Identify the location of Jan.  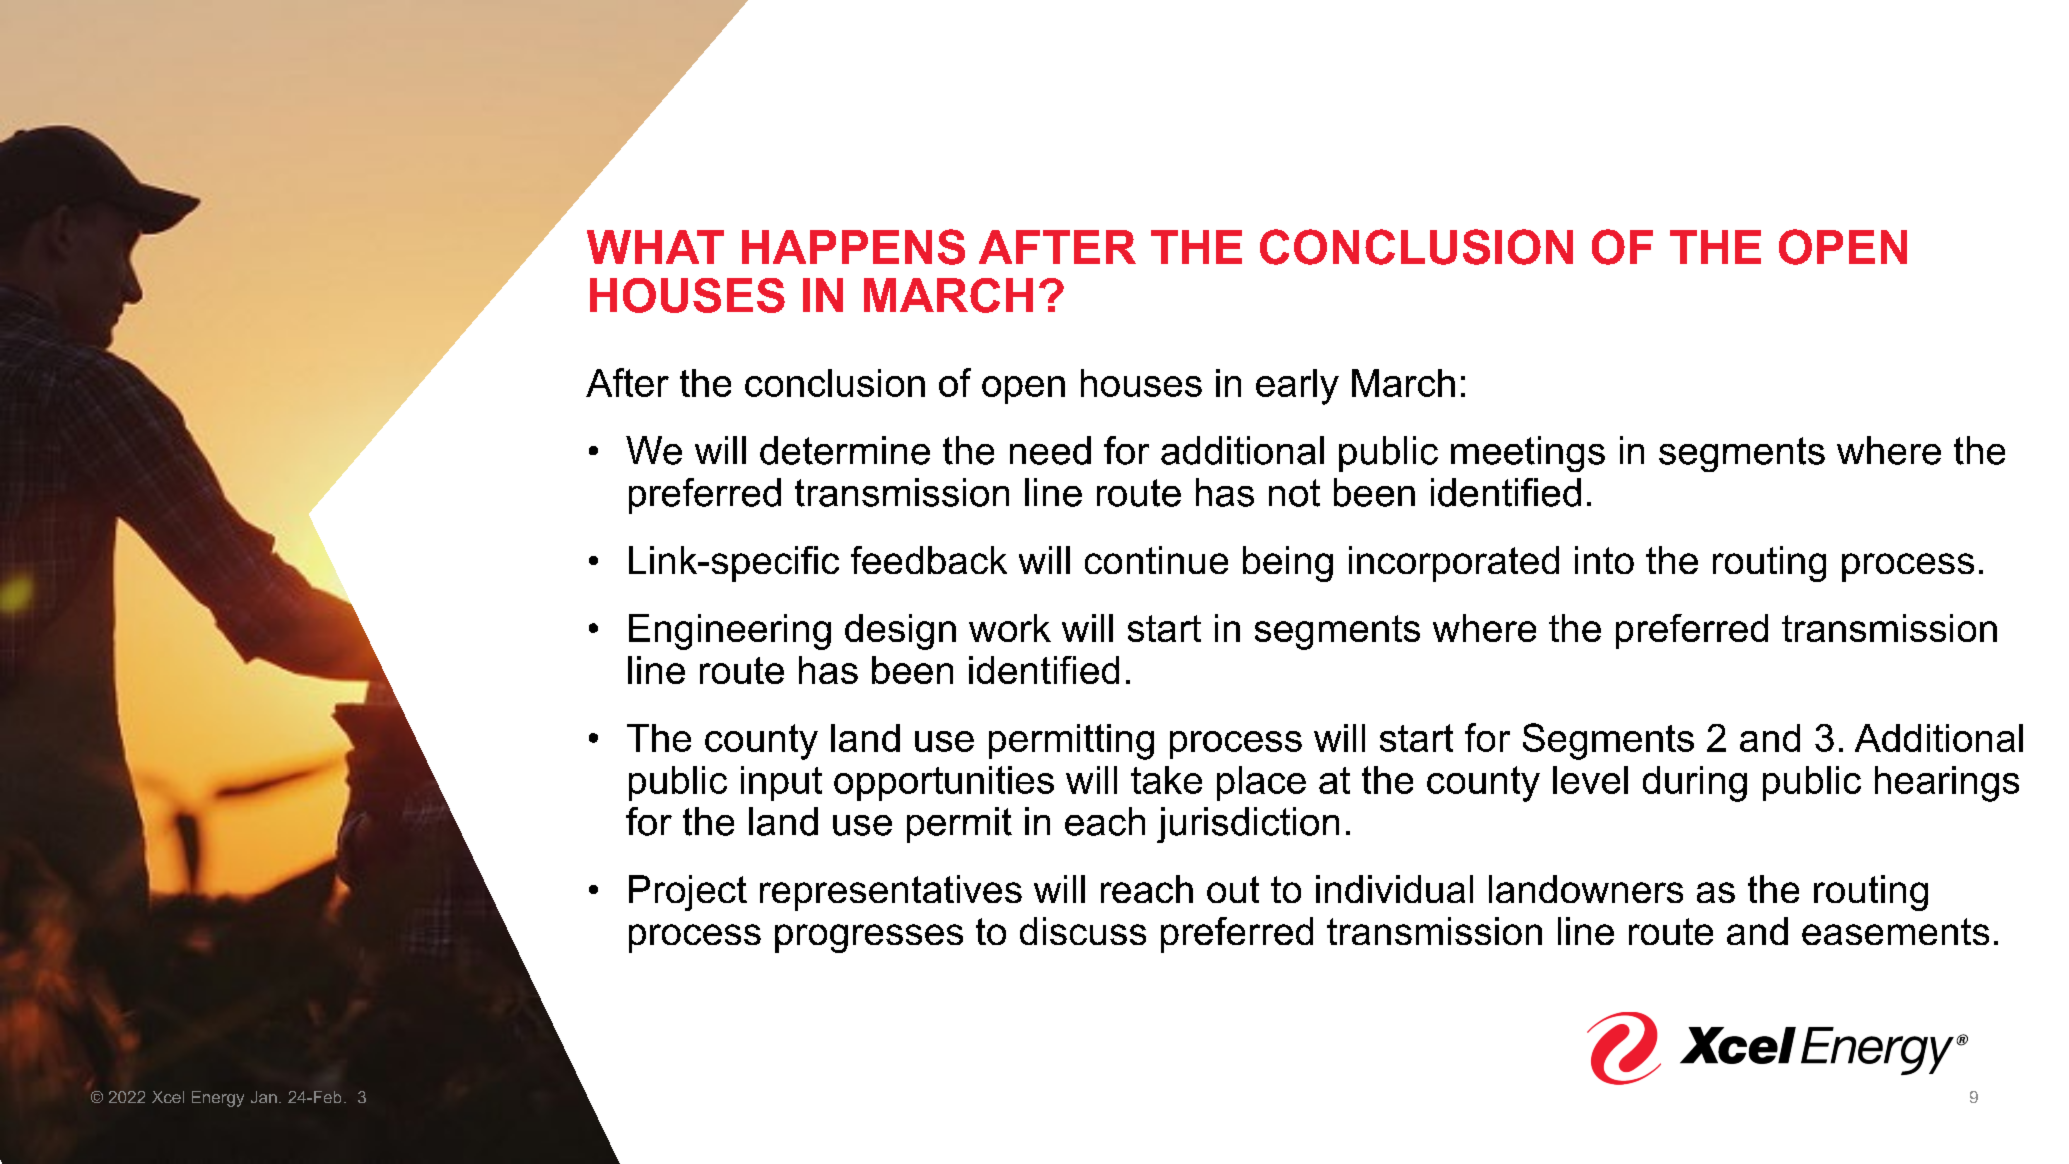
(264, 1097).
